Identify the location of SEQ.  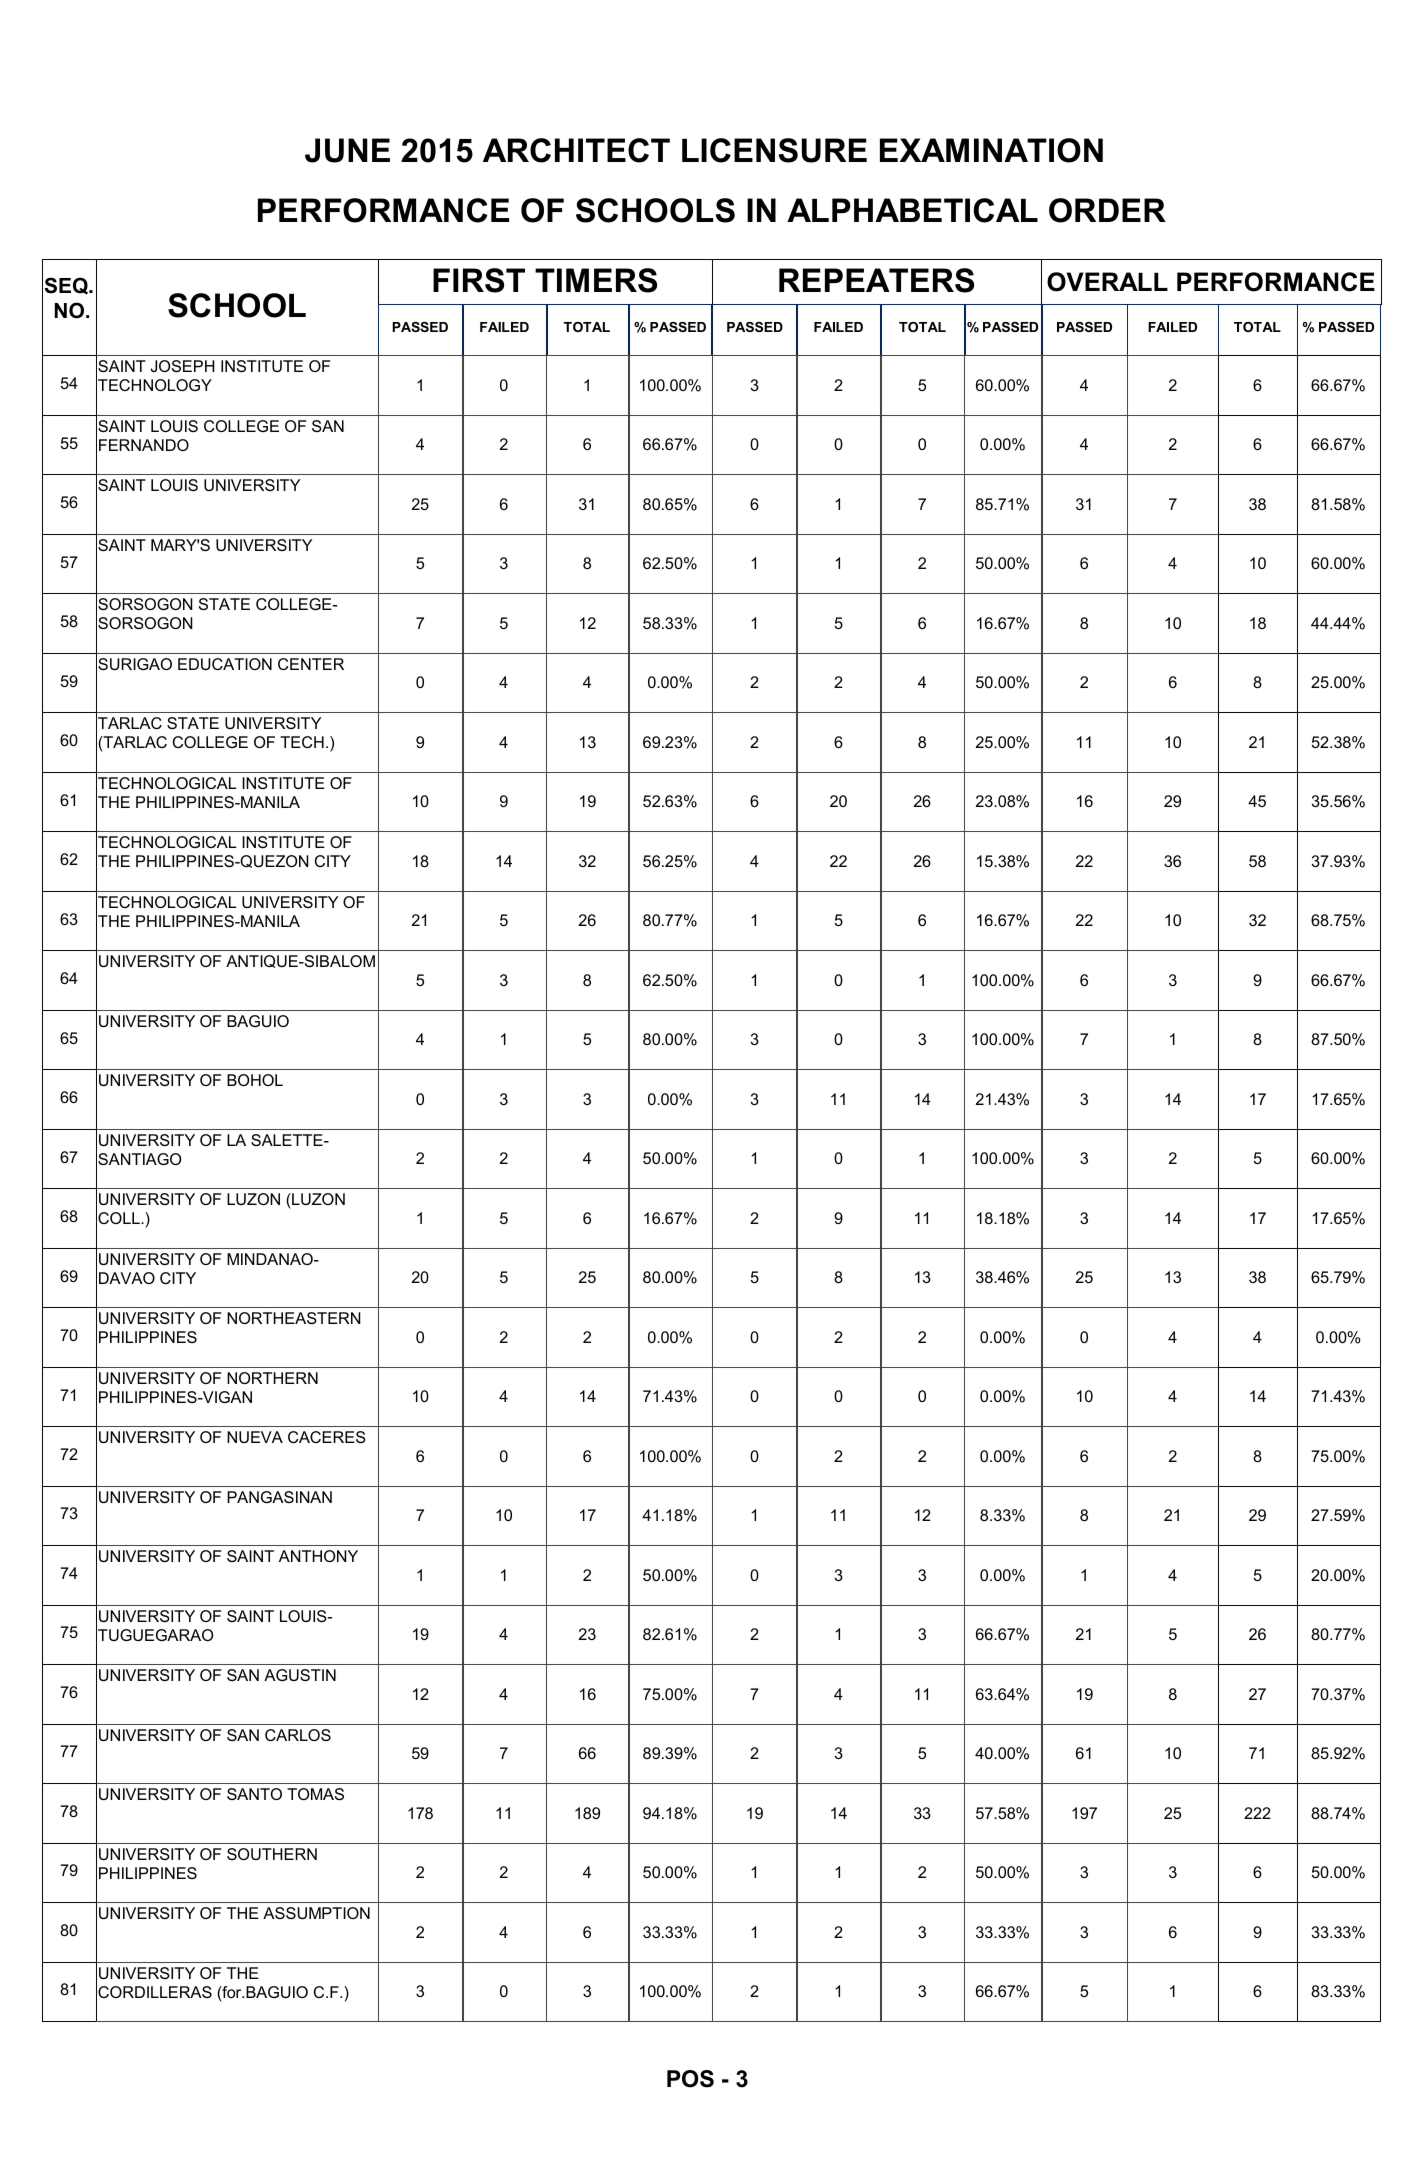
(68, 286).
